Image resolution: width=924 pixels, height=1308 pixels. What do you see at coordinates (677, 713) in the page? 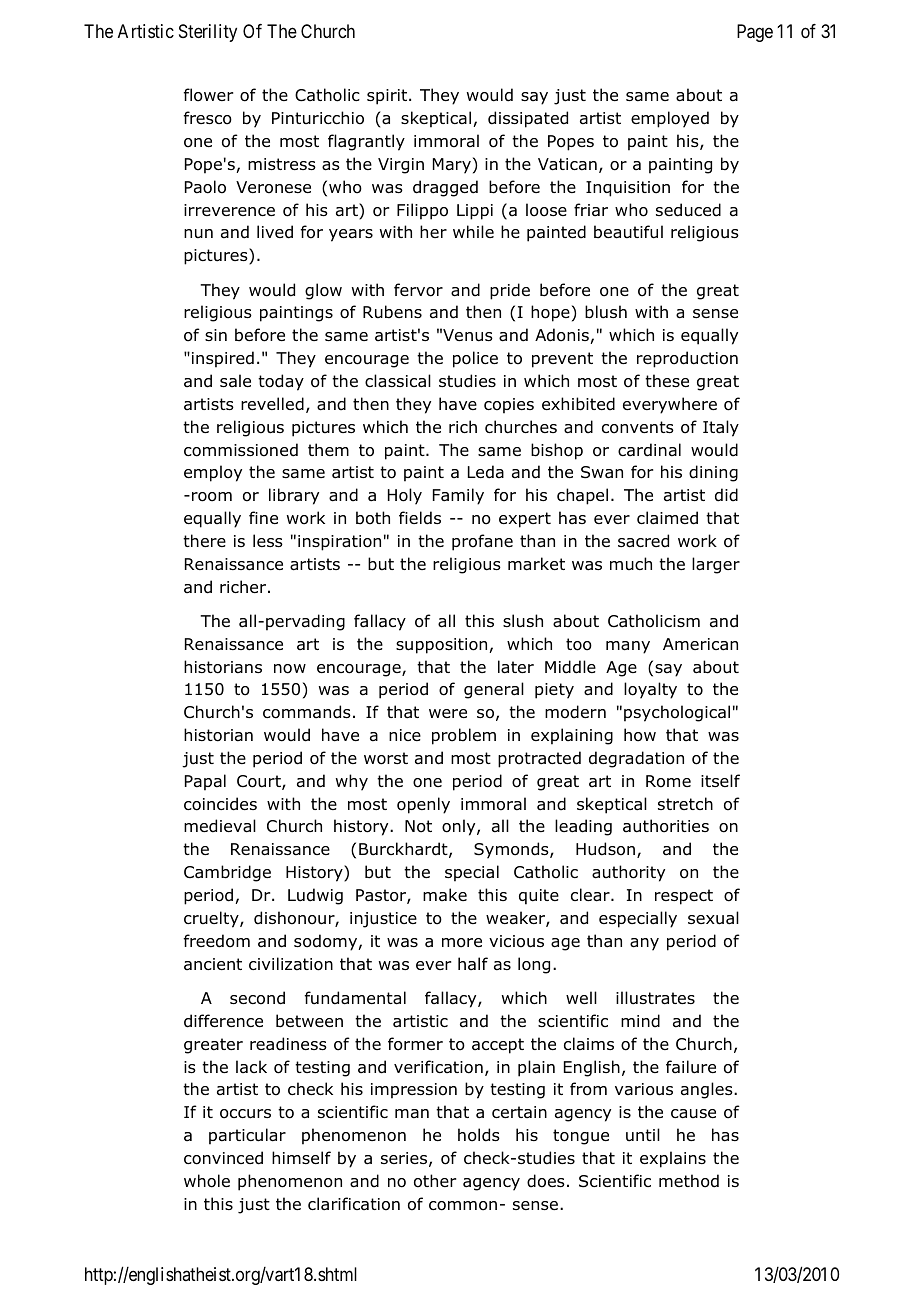
I see `psychological` at bounding box center [677, 713].
